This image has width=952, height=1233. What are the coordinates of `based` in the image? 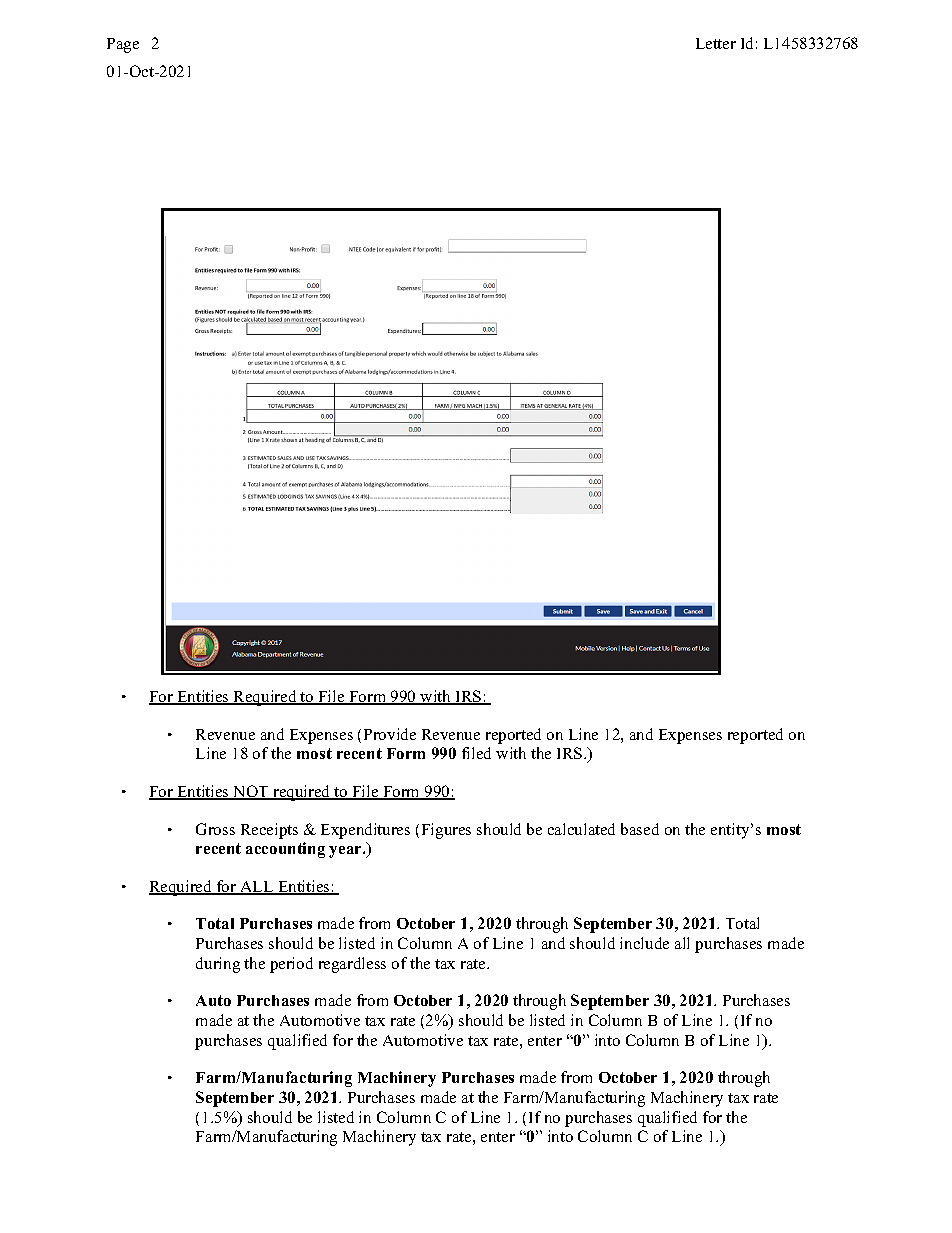 It's located at (640, 829).
